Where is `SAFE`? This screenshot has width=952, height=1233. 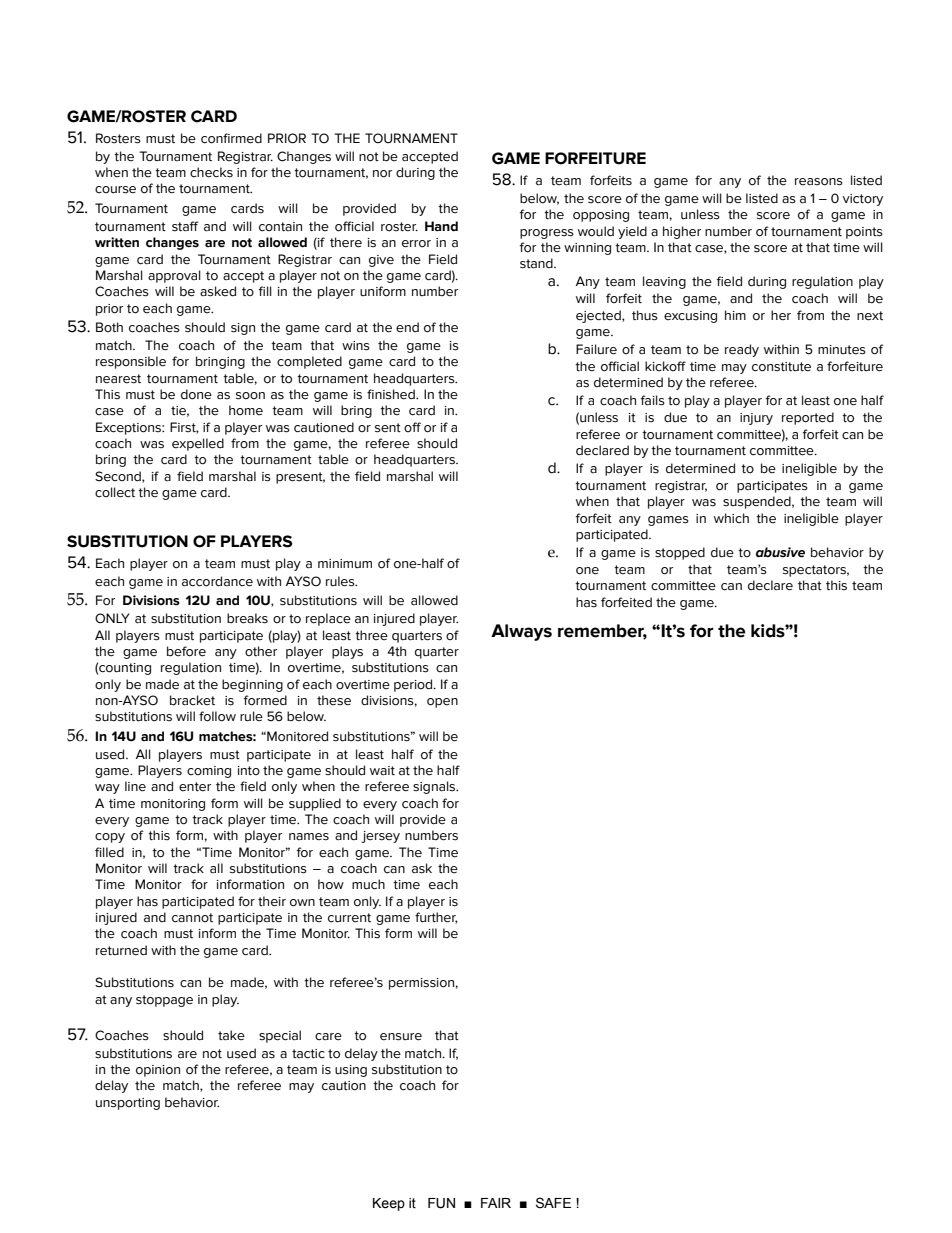
SAFE is located at coordinates (553, 1203).
